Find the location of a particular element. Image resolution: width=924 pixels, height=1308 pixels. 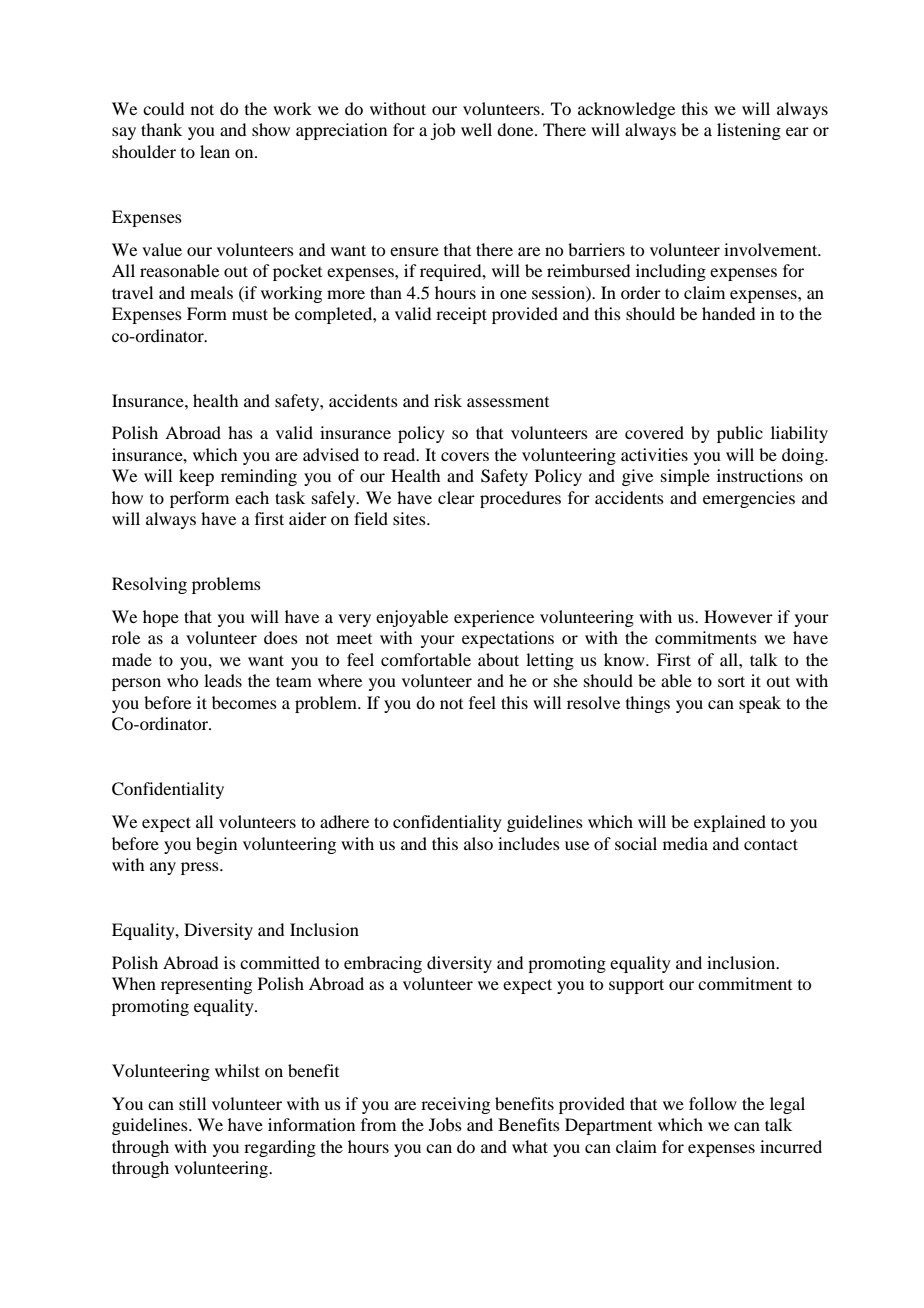

instructions is located at coordinates (760, 475).
